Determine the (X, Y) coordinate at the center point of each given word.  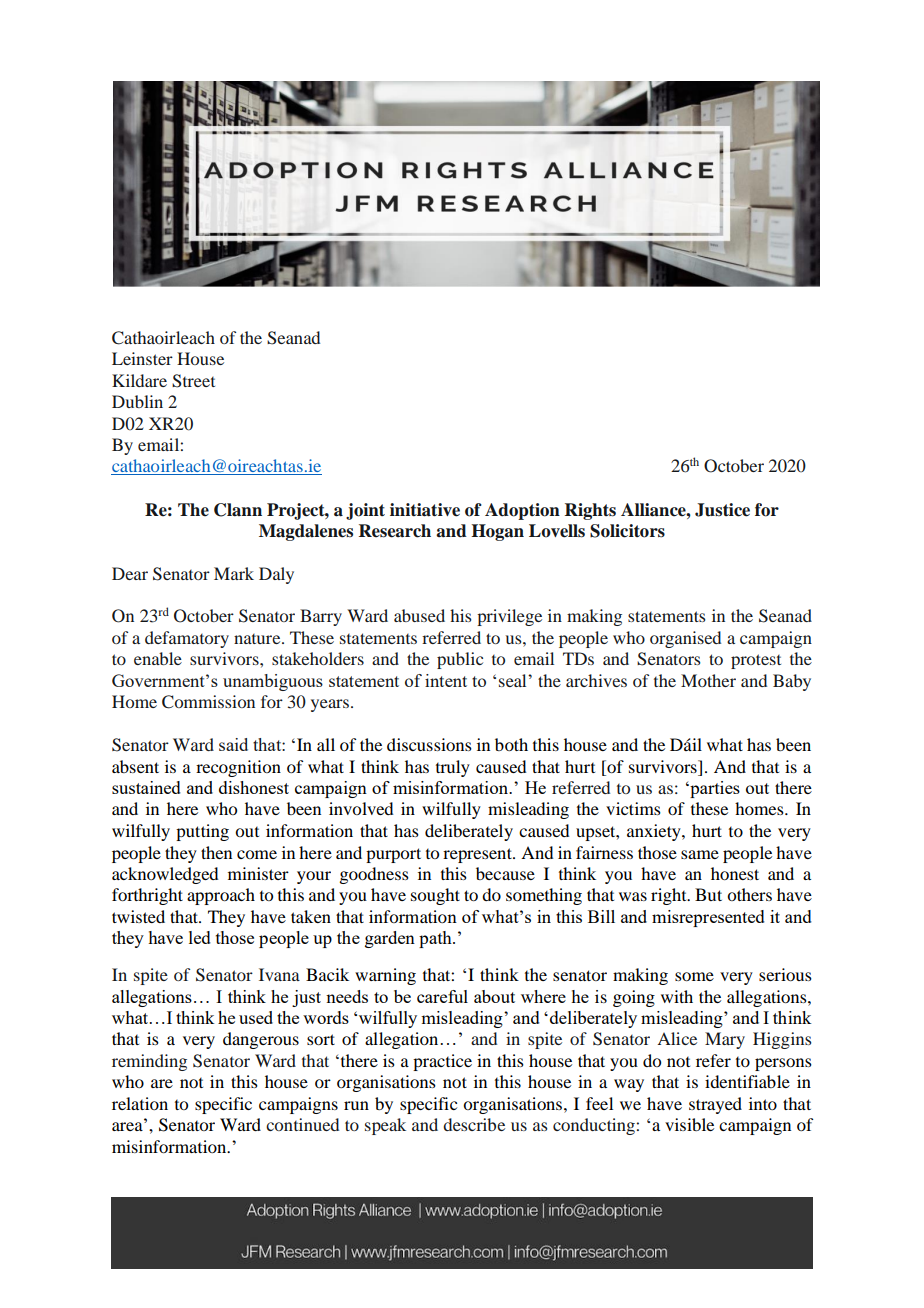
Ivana (279, 974)
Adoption (522, 511)
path (436, 939)
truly (453, 768)
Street (193, 381)
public (460, 660)
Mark (234, 573)
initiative (425, 510)
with (677, 996)
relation (140, 1103)
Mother (708, 680)
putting (202, 832)
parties (714, 789)
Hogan (497, 532)
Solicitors (627, 531)
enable (158, 658)
